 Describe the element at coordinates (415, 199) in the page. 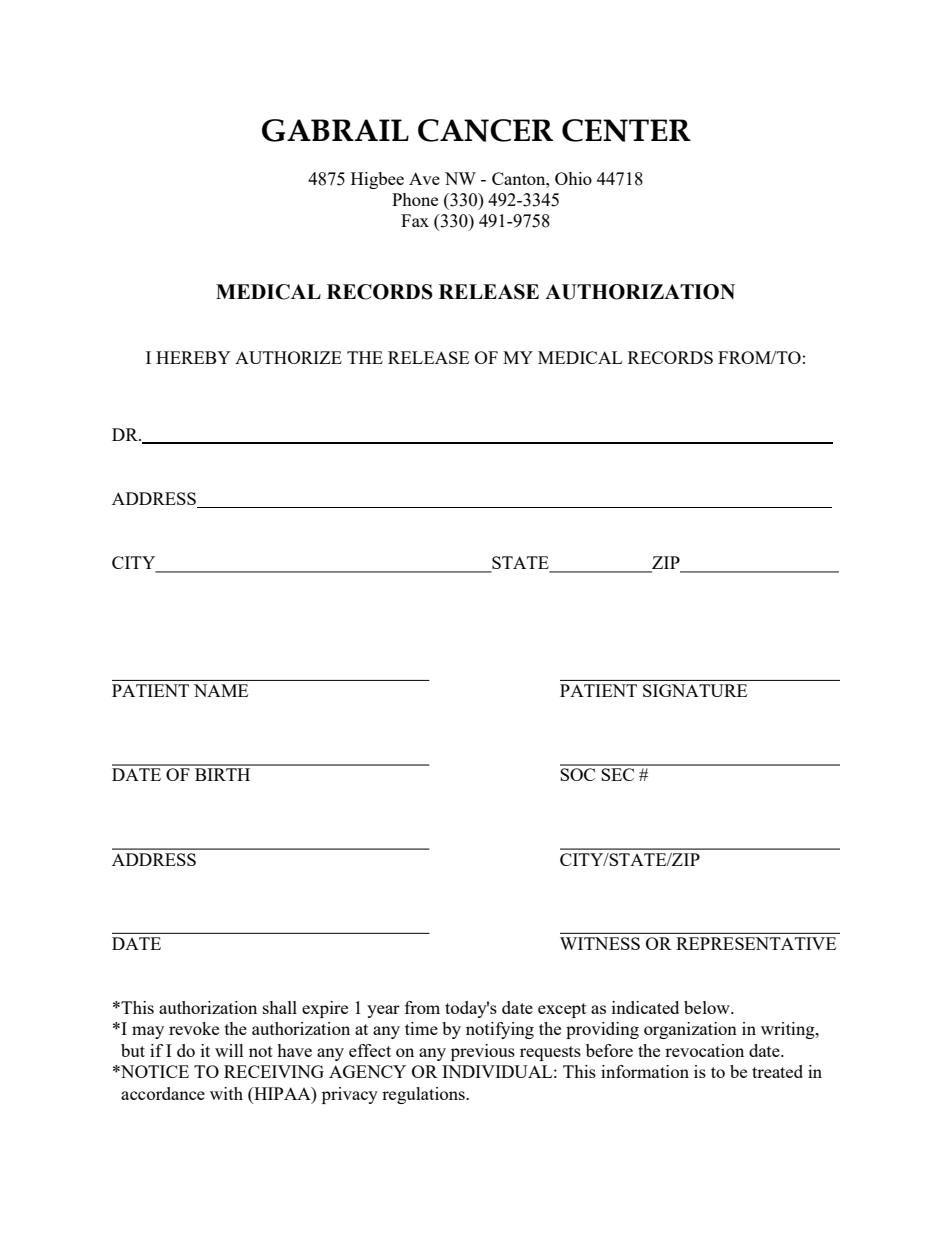

I see `Phone` at that location.
